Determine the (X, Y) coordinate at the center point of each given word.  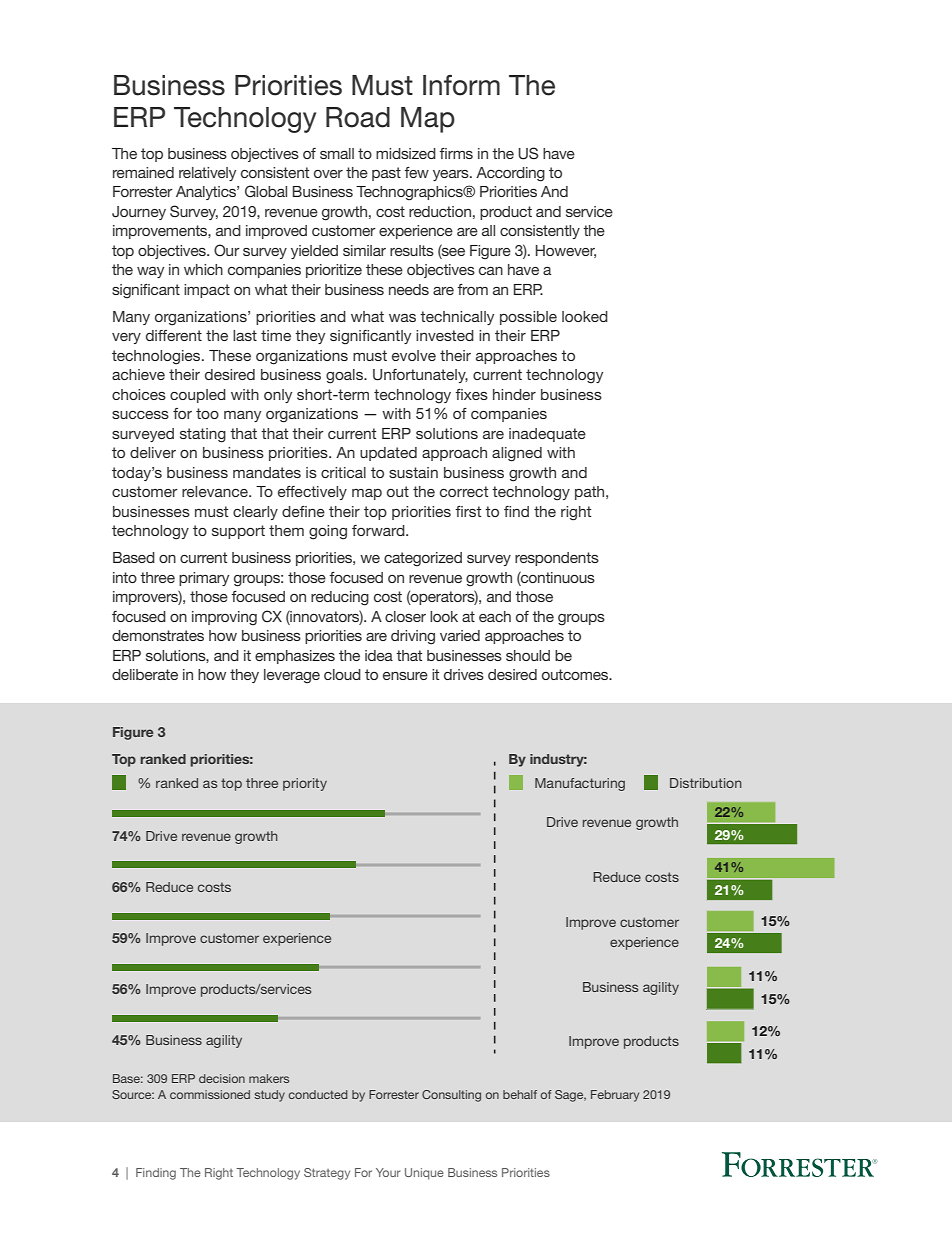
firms (456, 153)
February (615, 1096)
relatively (207, 174)
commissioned (210, 1094)
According (510, 174)
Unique (424, 1174)
